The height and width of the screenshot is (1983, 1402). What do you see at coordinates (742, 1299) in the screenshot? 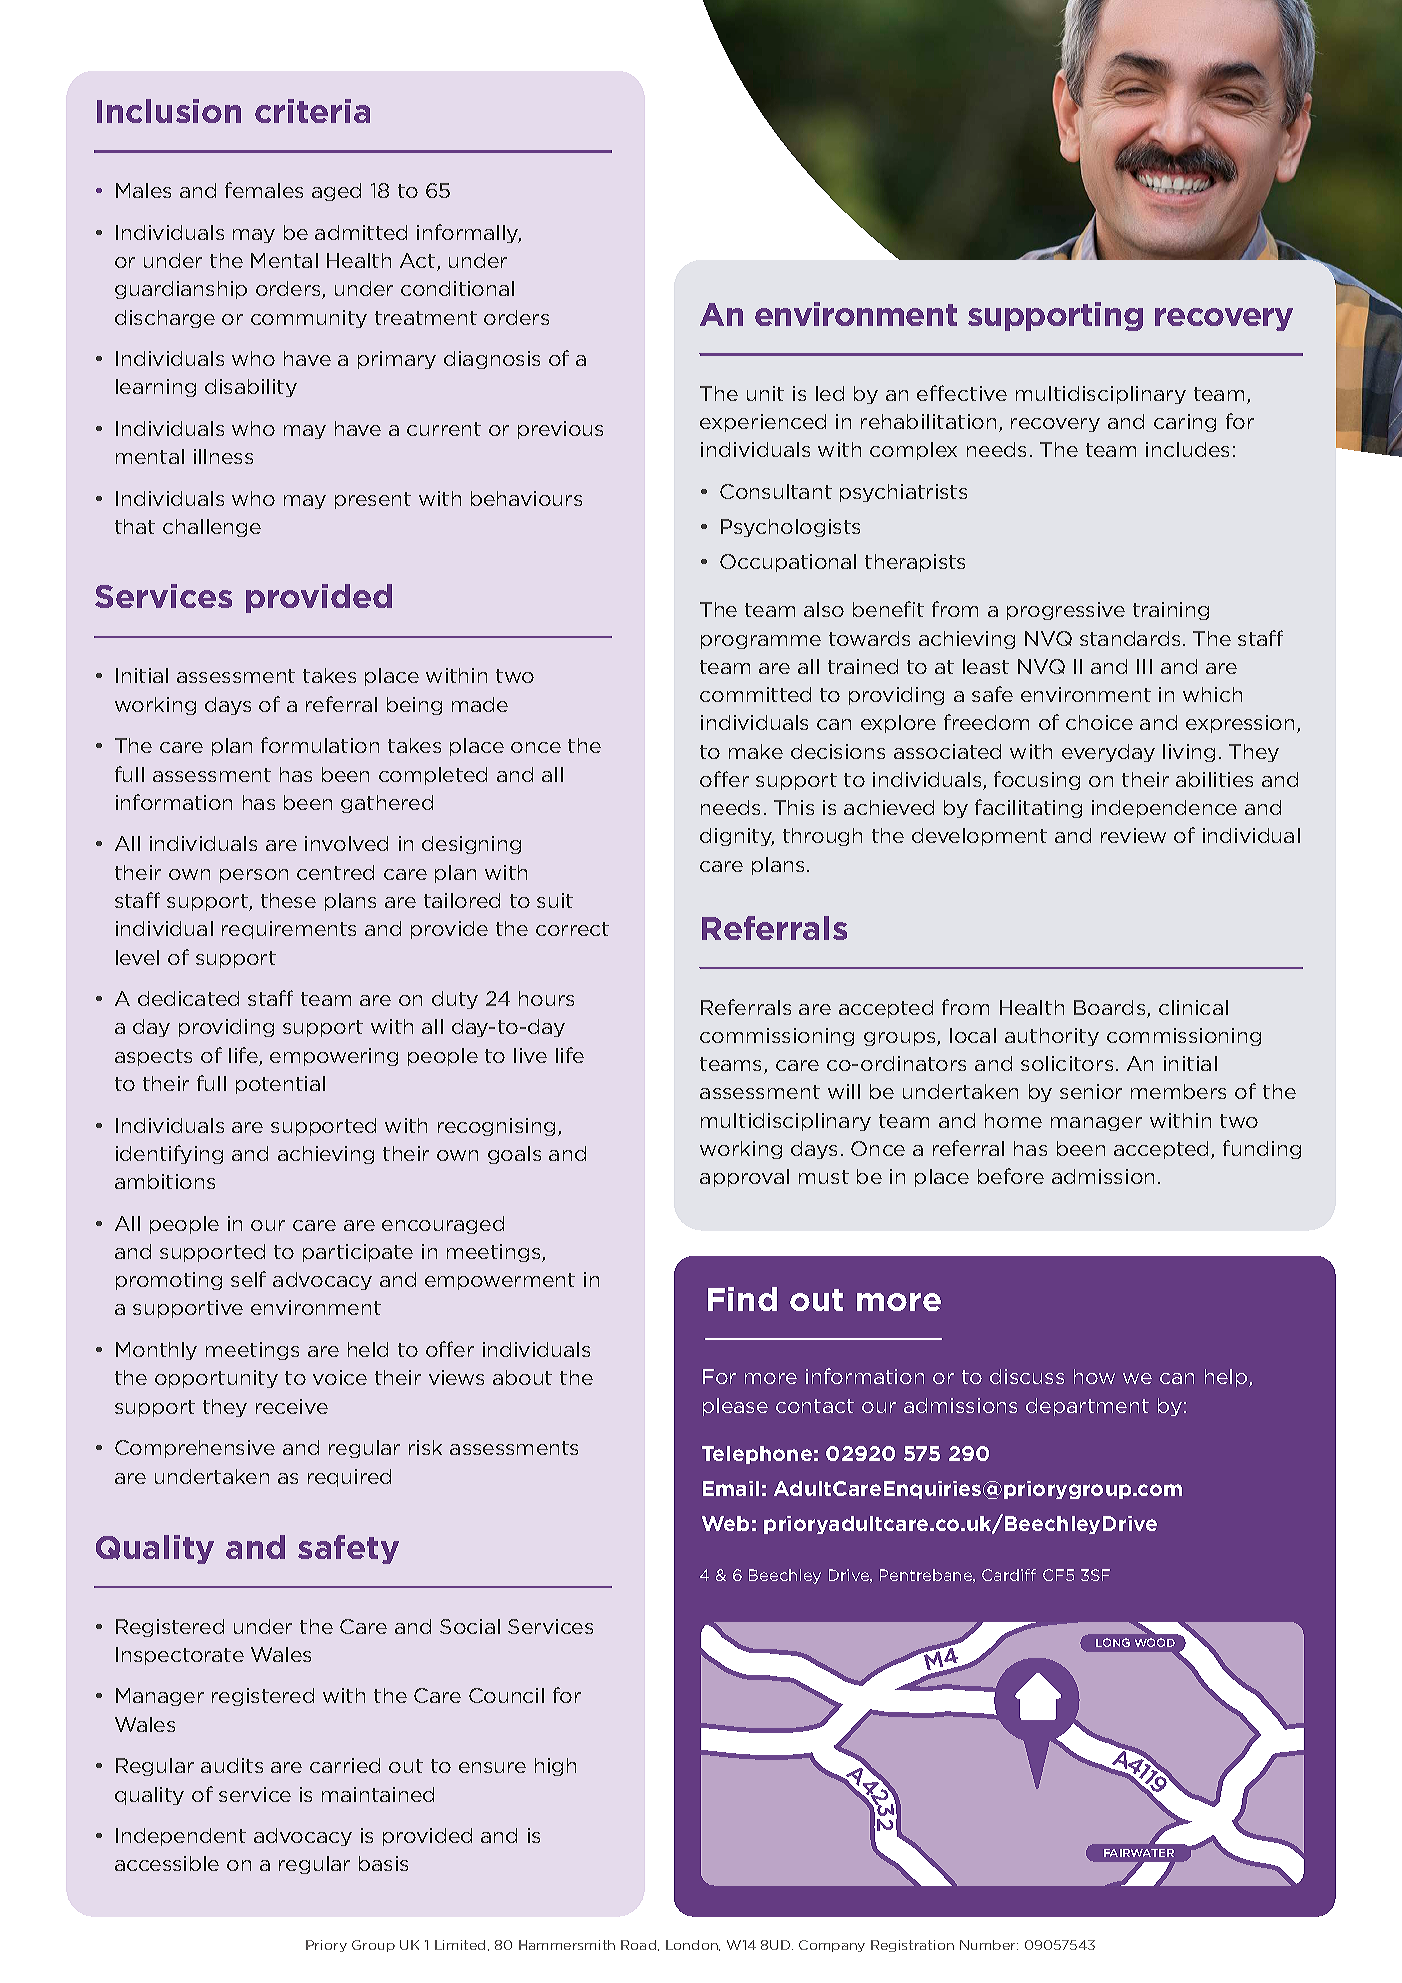
I see `Find` at bounding box center [742, 1299].
